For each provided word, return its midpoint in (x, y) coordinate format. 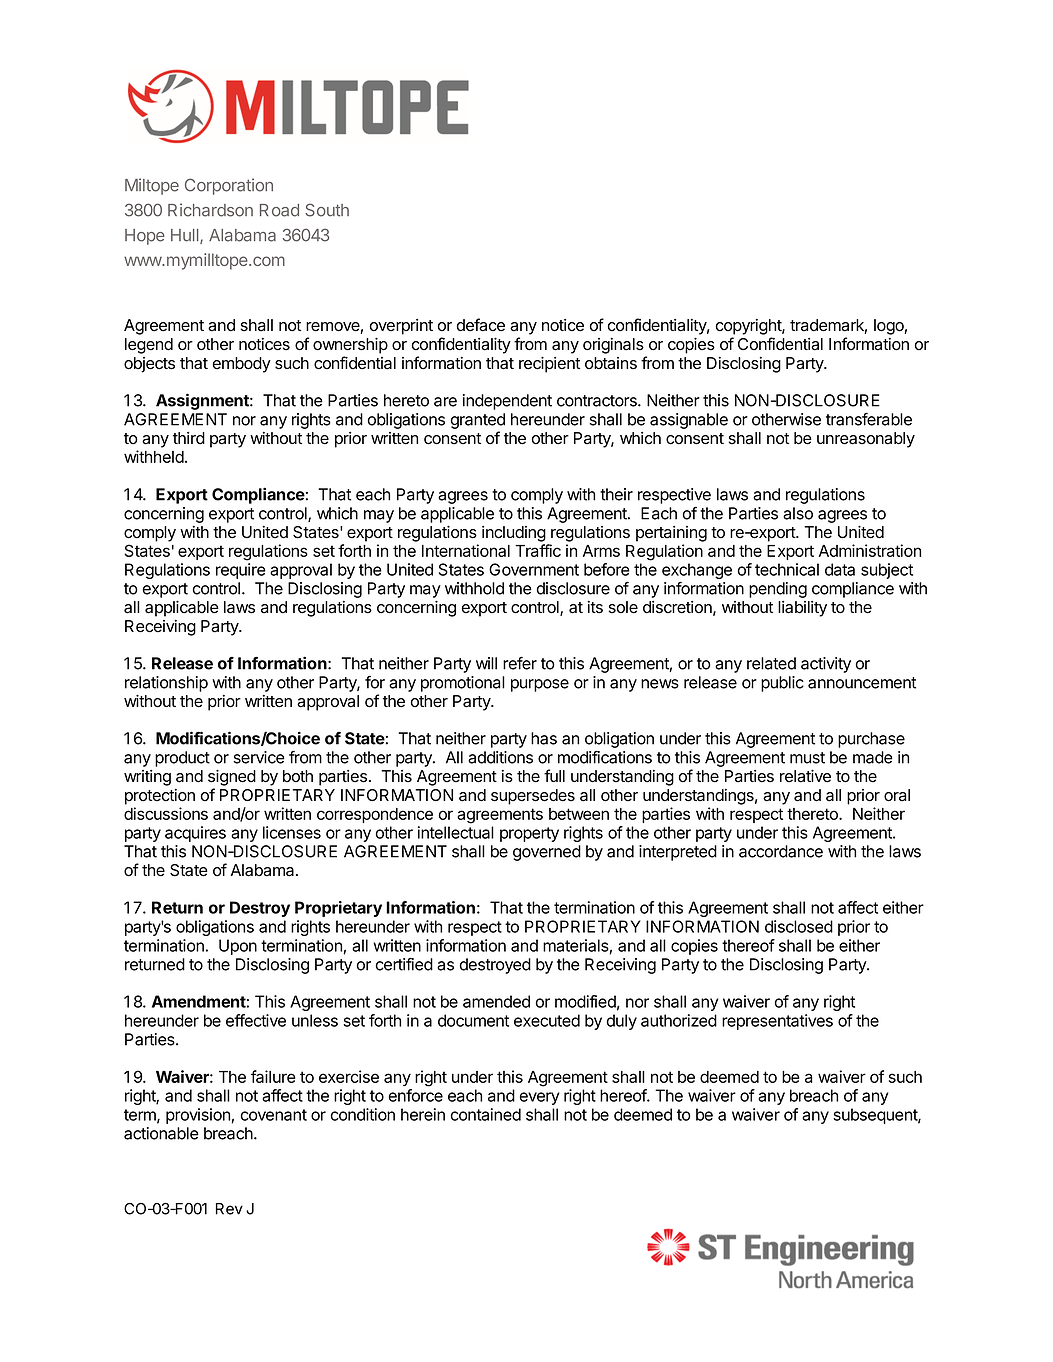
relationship (166, 684)
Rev (229, 1209)
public (782, 684)
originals (613, 346)
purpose (540, 685)
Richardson (210, 210)
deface (481, 325)
